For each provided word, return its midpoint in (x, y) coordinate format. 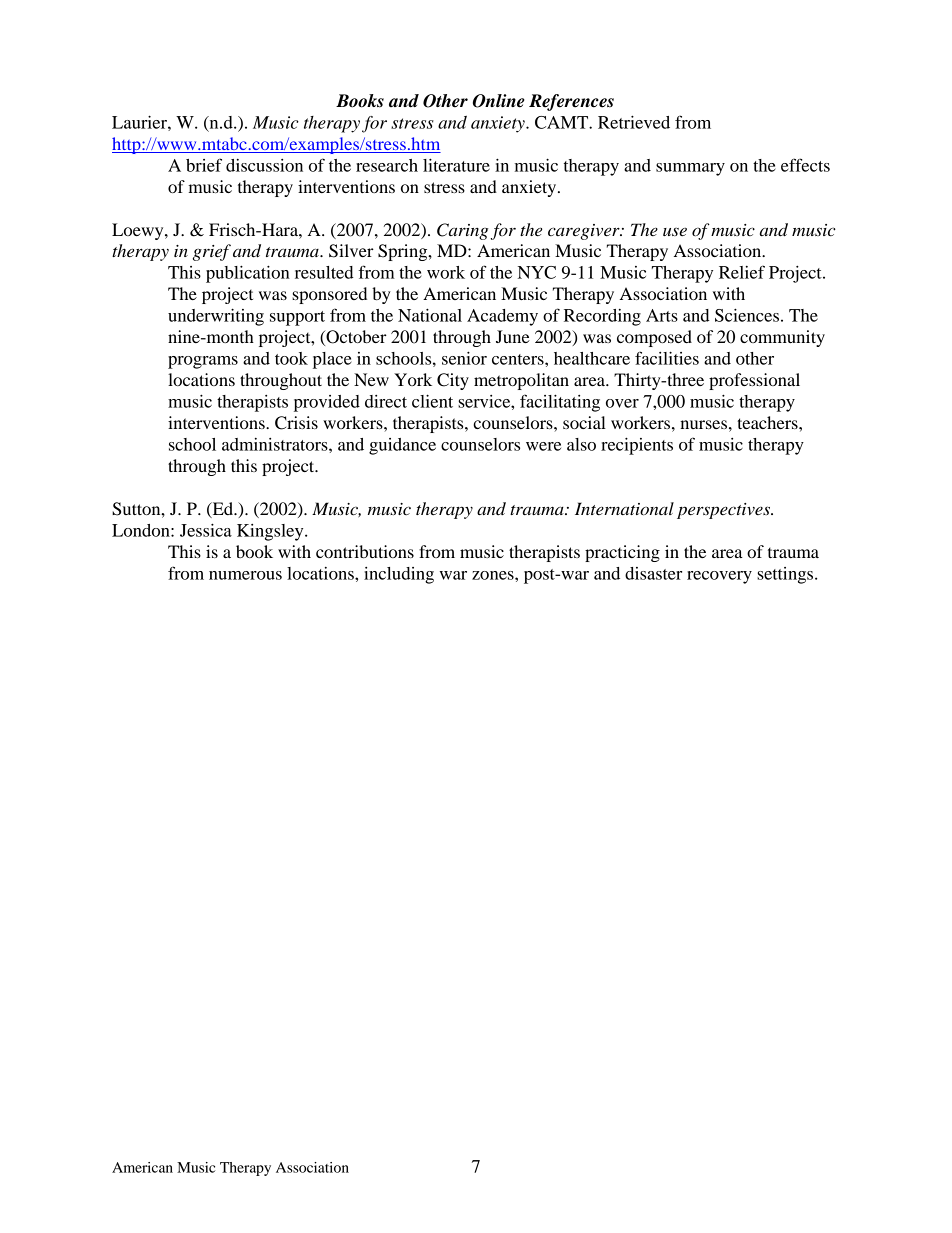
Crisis (296, 423)
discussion (264, 165)
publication (248, 274)
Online (499, 101)
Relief (742, 272)
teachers (768, 422)
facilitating (560, 403)
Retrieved (634, 122)
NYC (537, 272)
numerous (245, 575)
